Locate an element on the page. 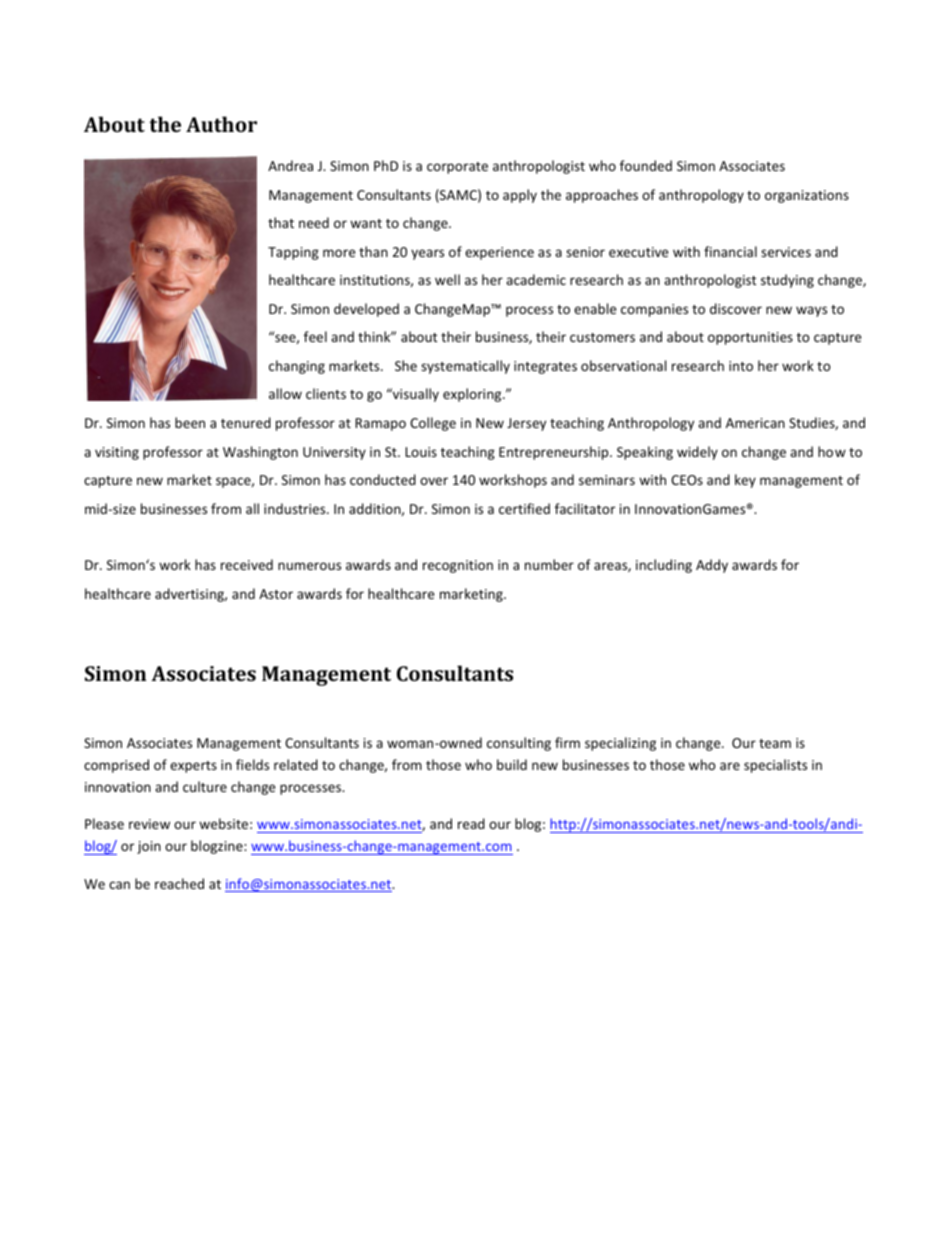  read is located at coordinates (471, 823).
